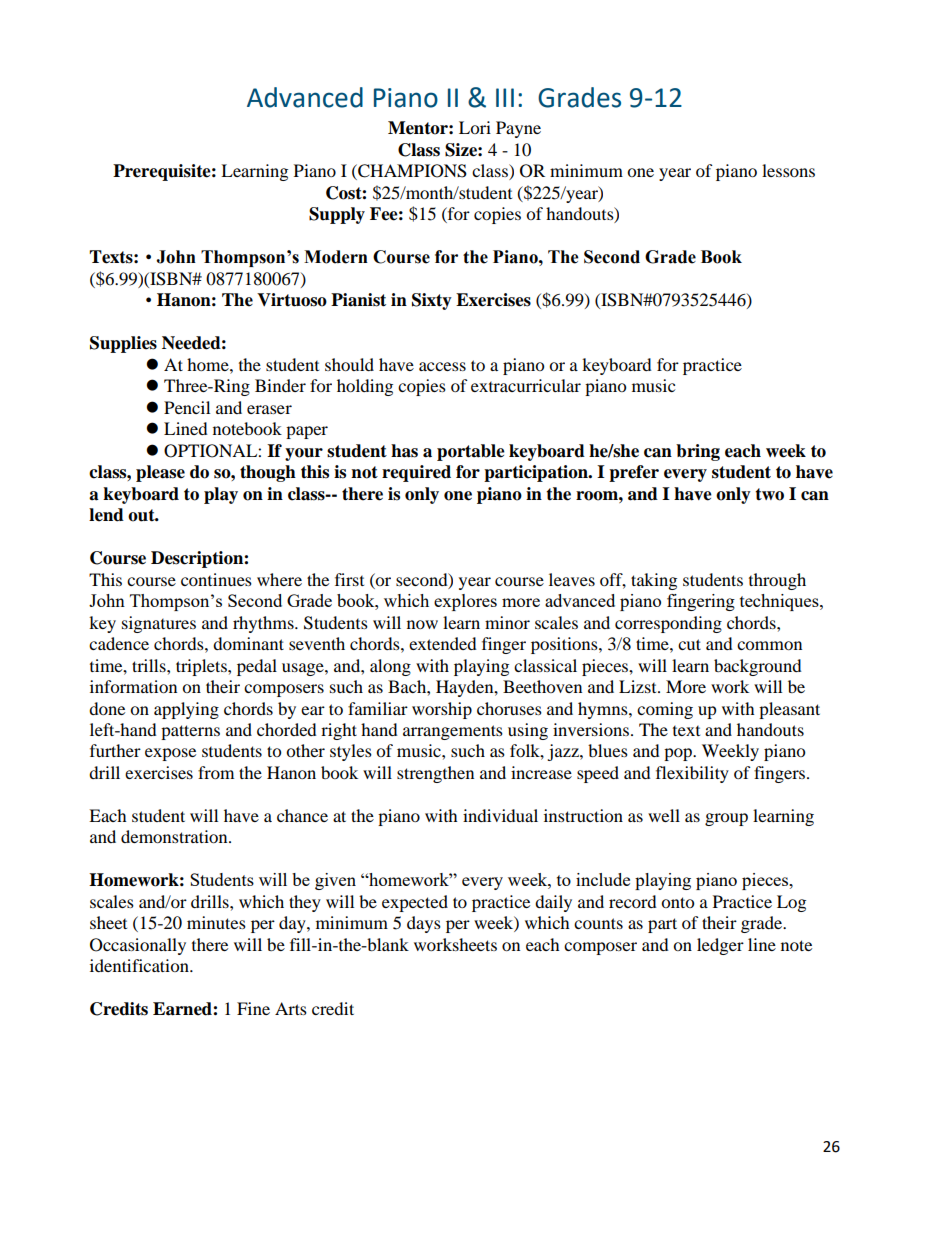  What do you see at coordinates (216, 579) in the image?
I see `continues` at bounding box center [216, 579].
